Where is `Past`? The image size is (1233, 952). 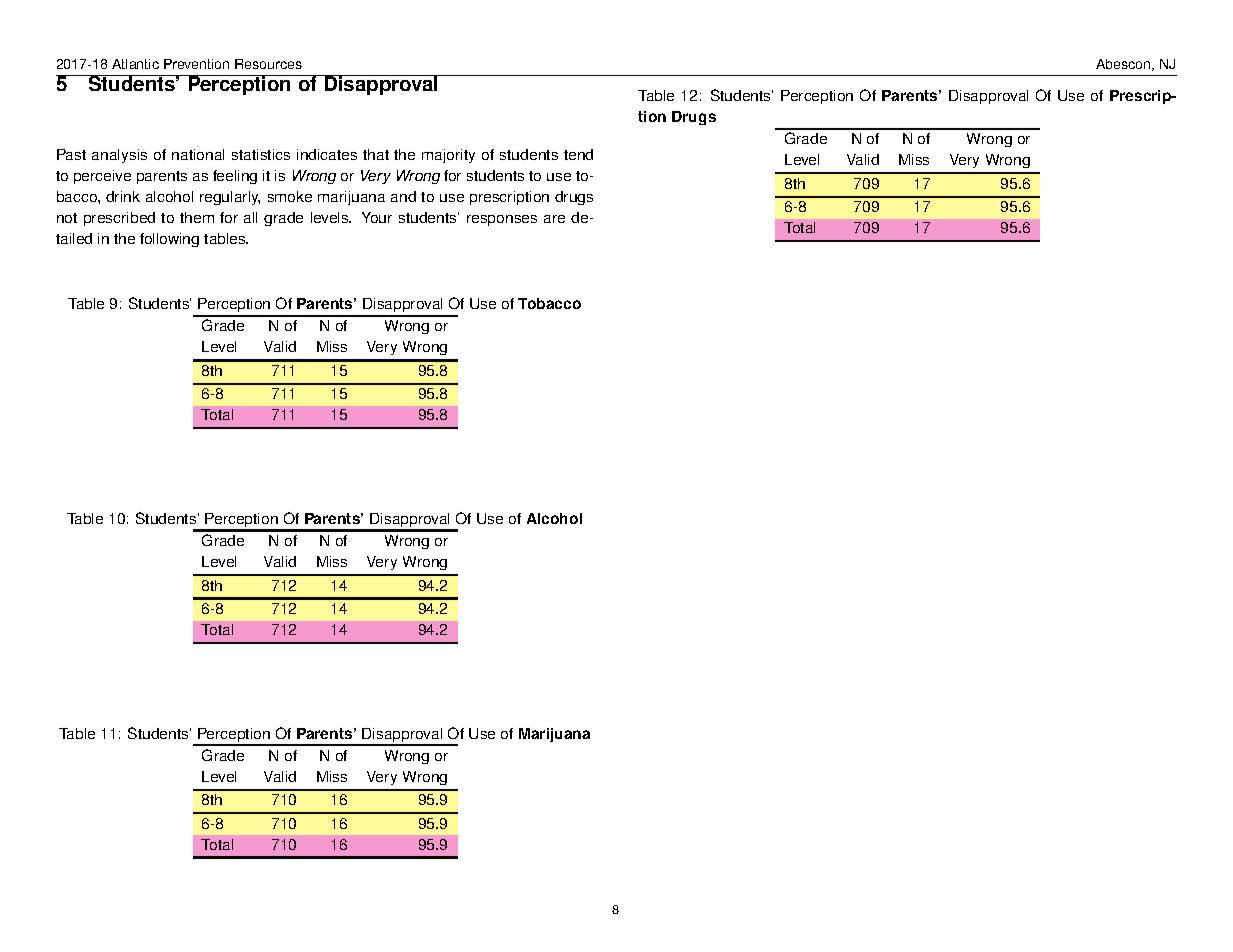 Past is located at coordinates (71, 154).
